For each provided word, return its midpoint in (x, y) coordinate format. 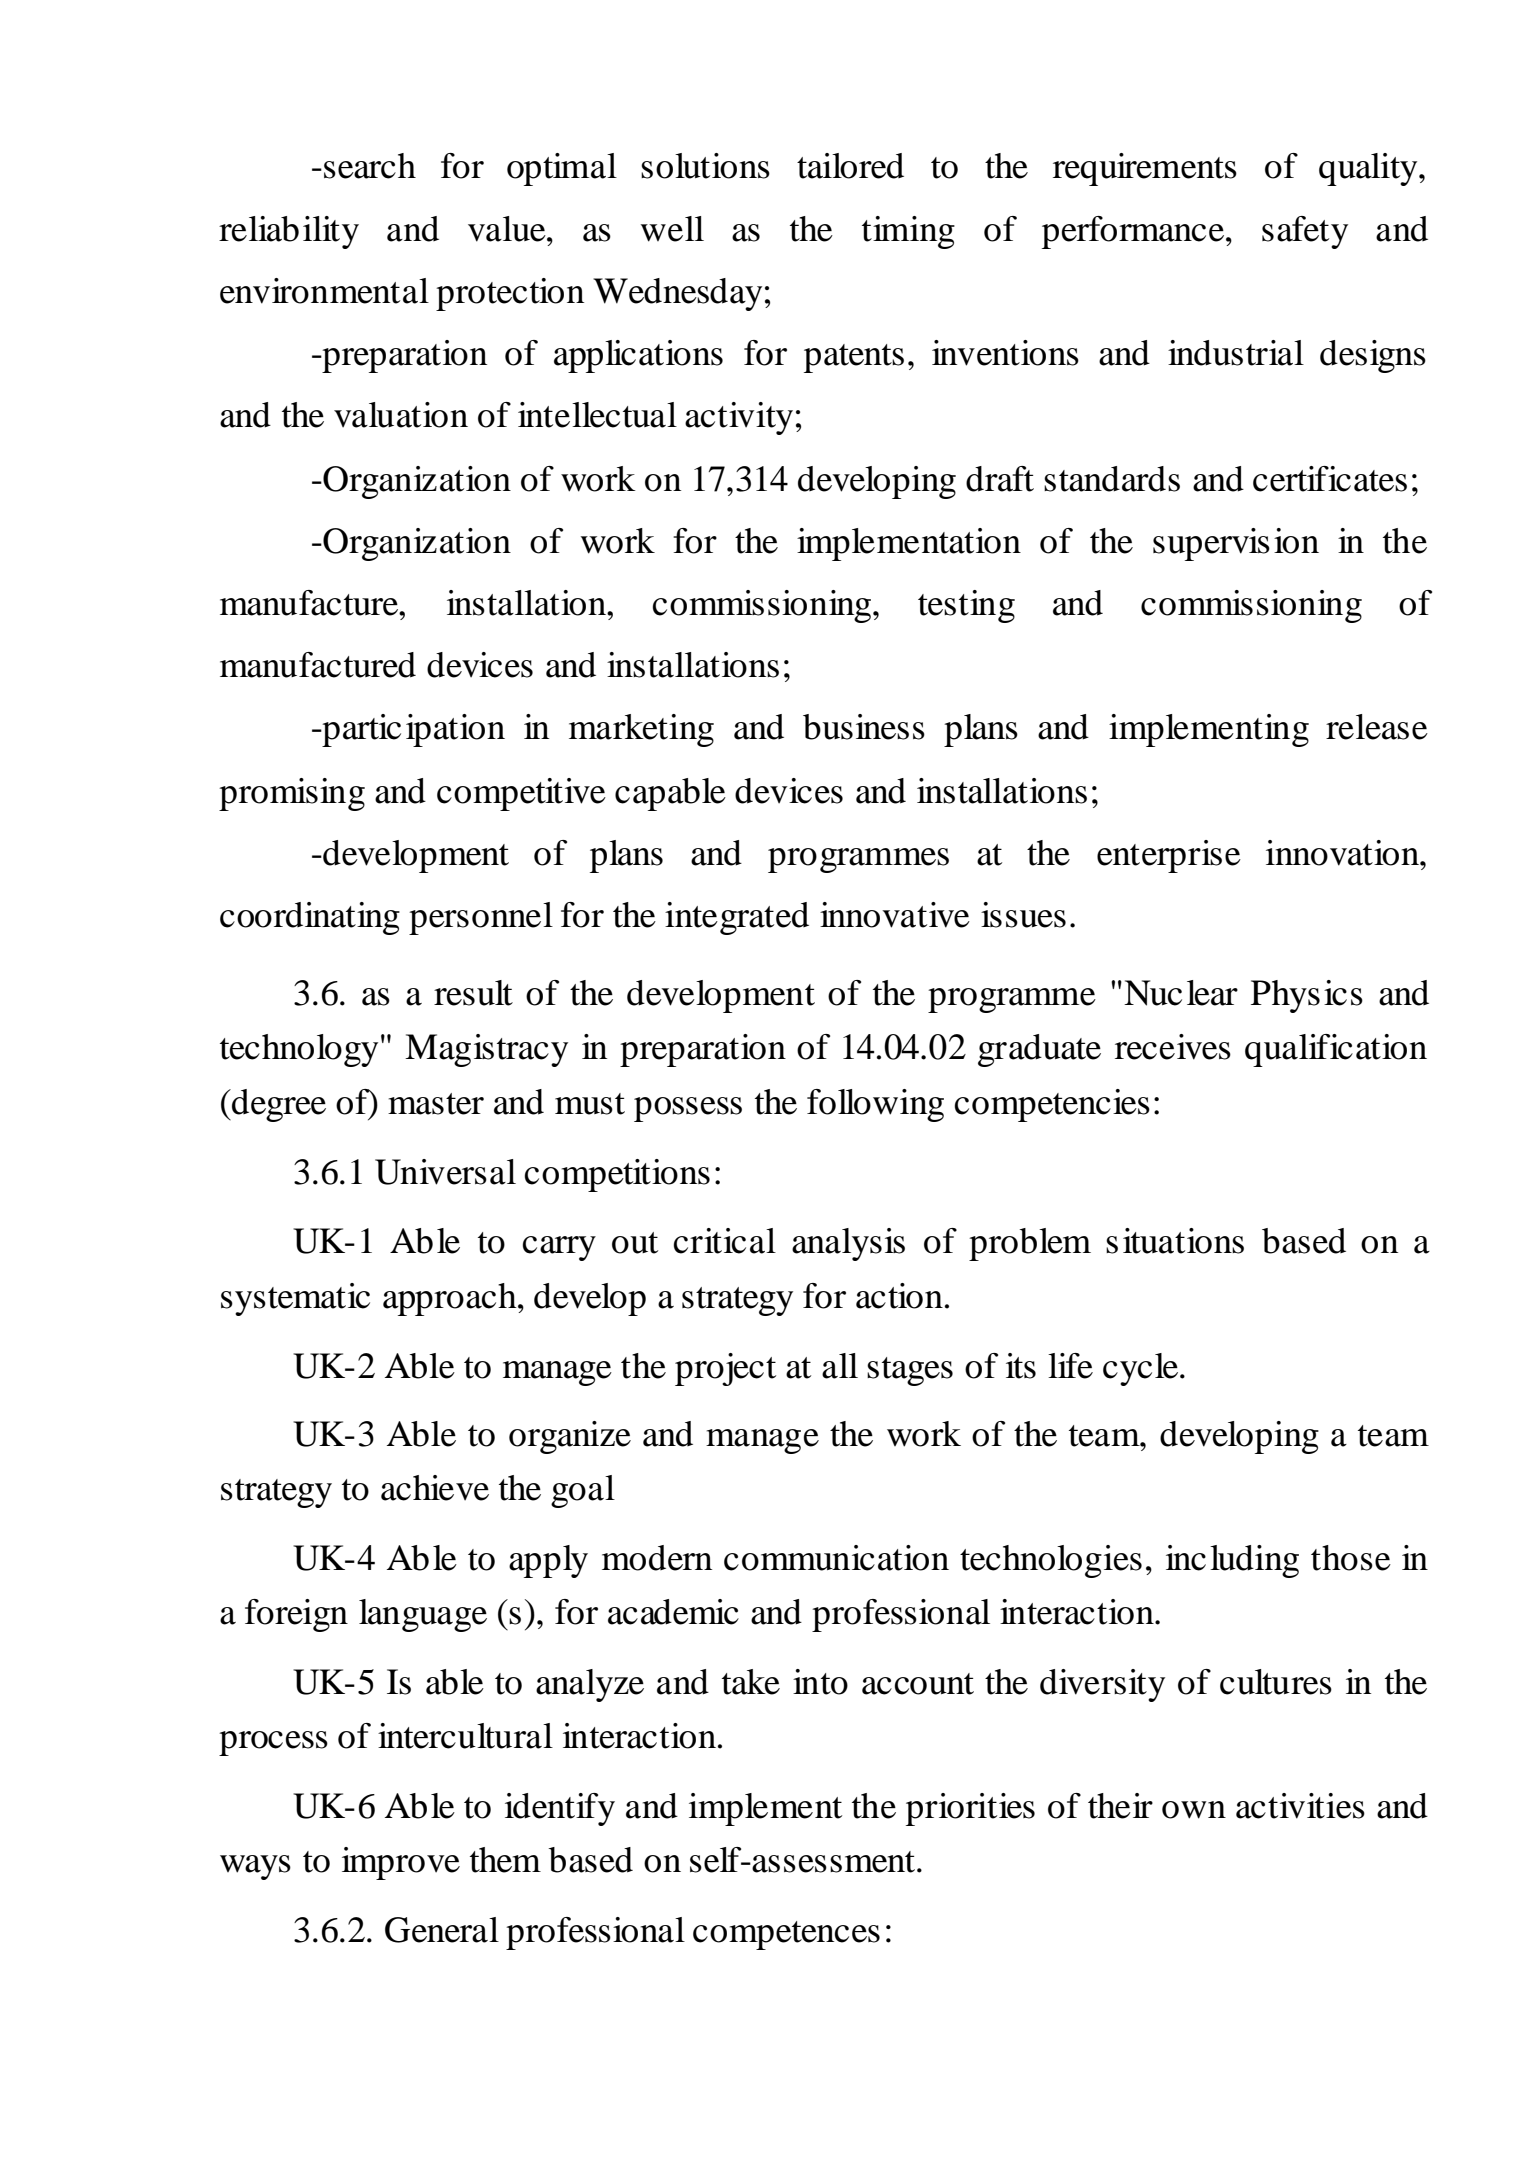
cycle (1142, 1369)
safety (1305, 232)
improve (401, 1863)
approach (451, 1299)
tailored (850, 166)
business (864, 727)
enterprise (1169, 856)
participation (412, 730)
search (370, 166)
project (725, 1369)
